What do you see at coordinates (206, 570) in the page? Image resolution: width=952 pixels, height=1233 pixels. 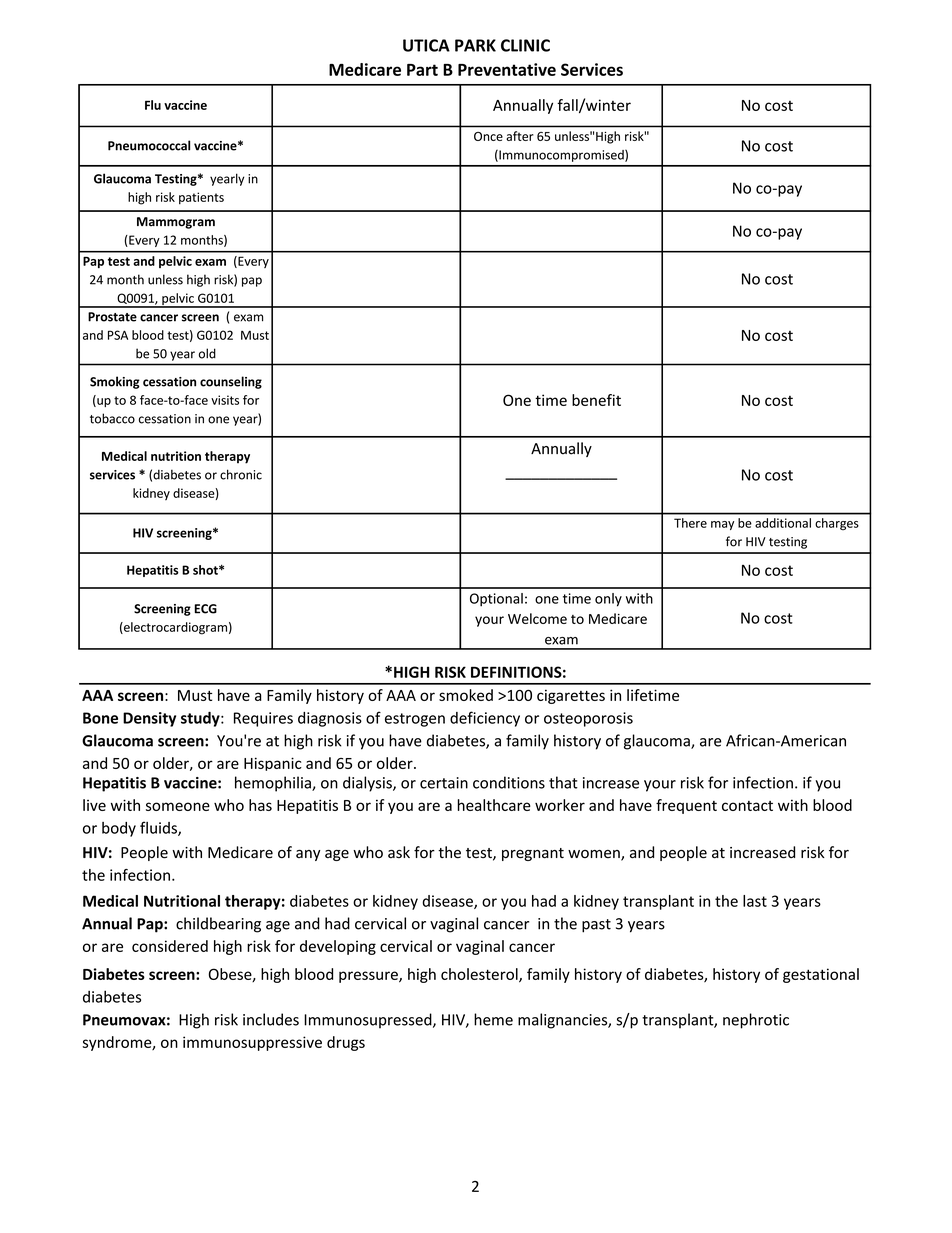 I see `shot` at bounding box center [206, 570].
